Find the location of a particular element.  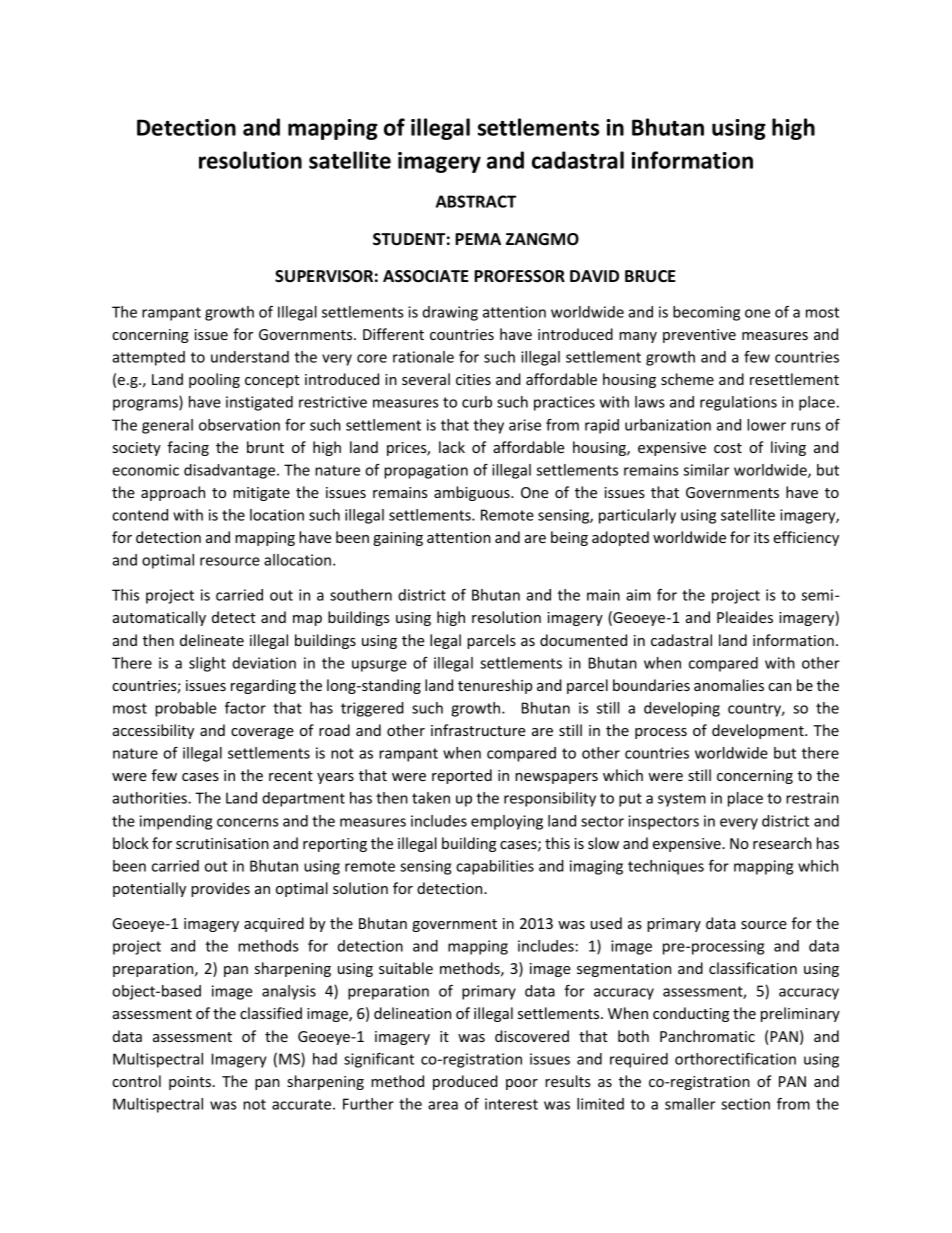

points is located at coordinates (190, 1083).
